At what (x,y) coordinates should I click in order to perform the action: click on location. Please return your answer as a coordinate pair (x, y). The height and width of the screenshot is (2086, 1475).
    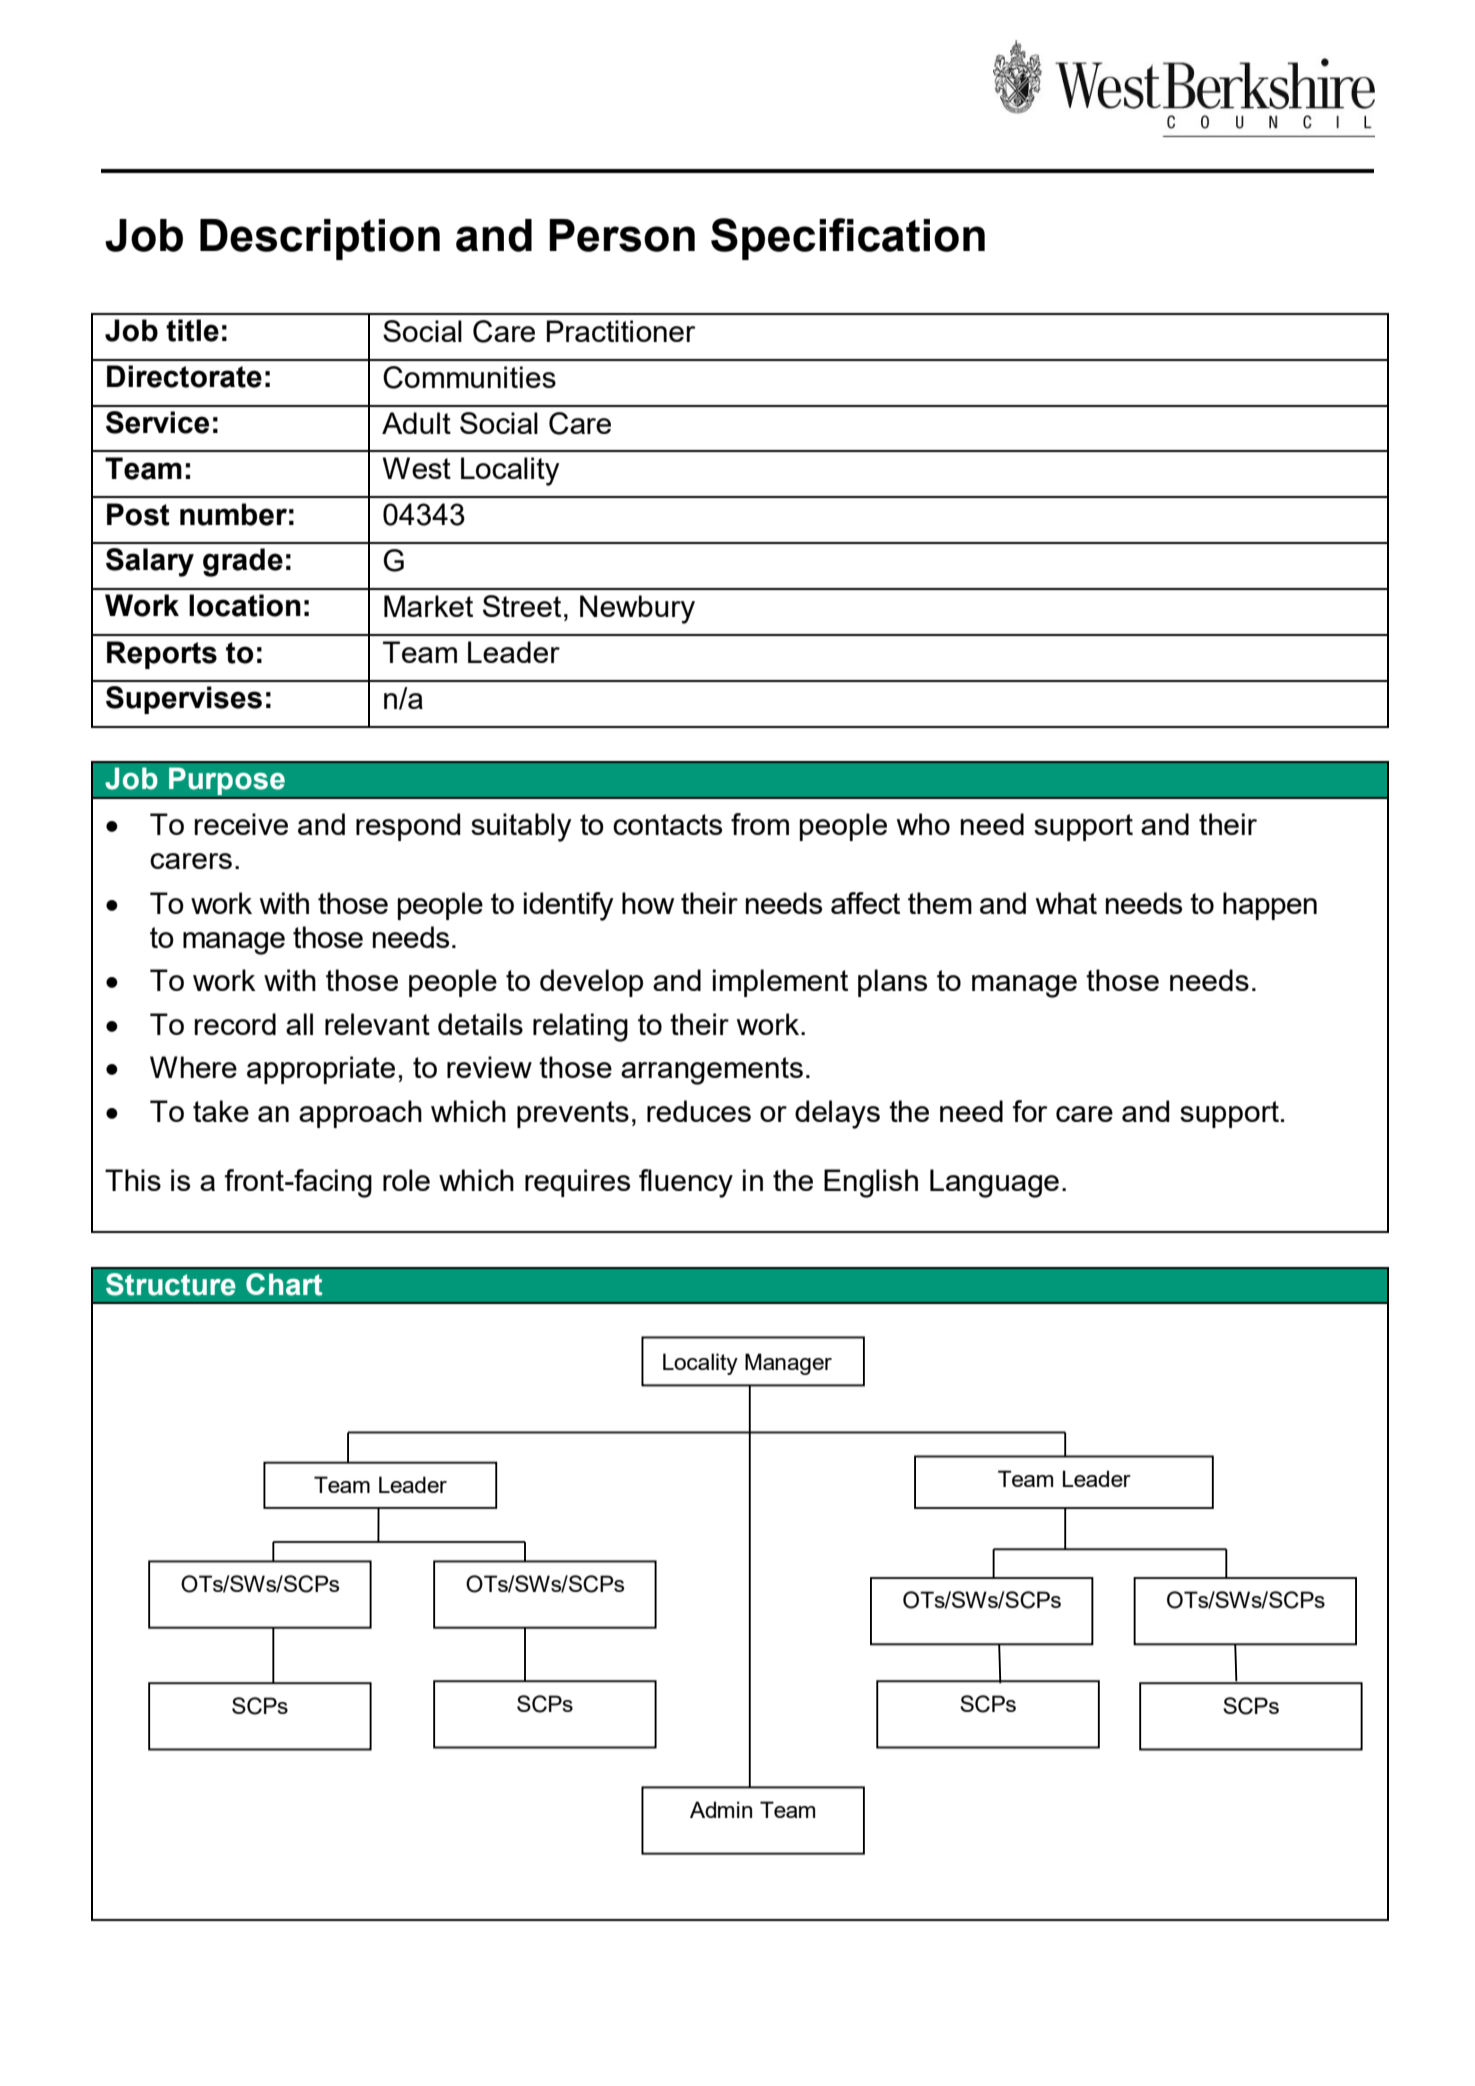
    Looking at the image, I should click on (245, 605).
